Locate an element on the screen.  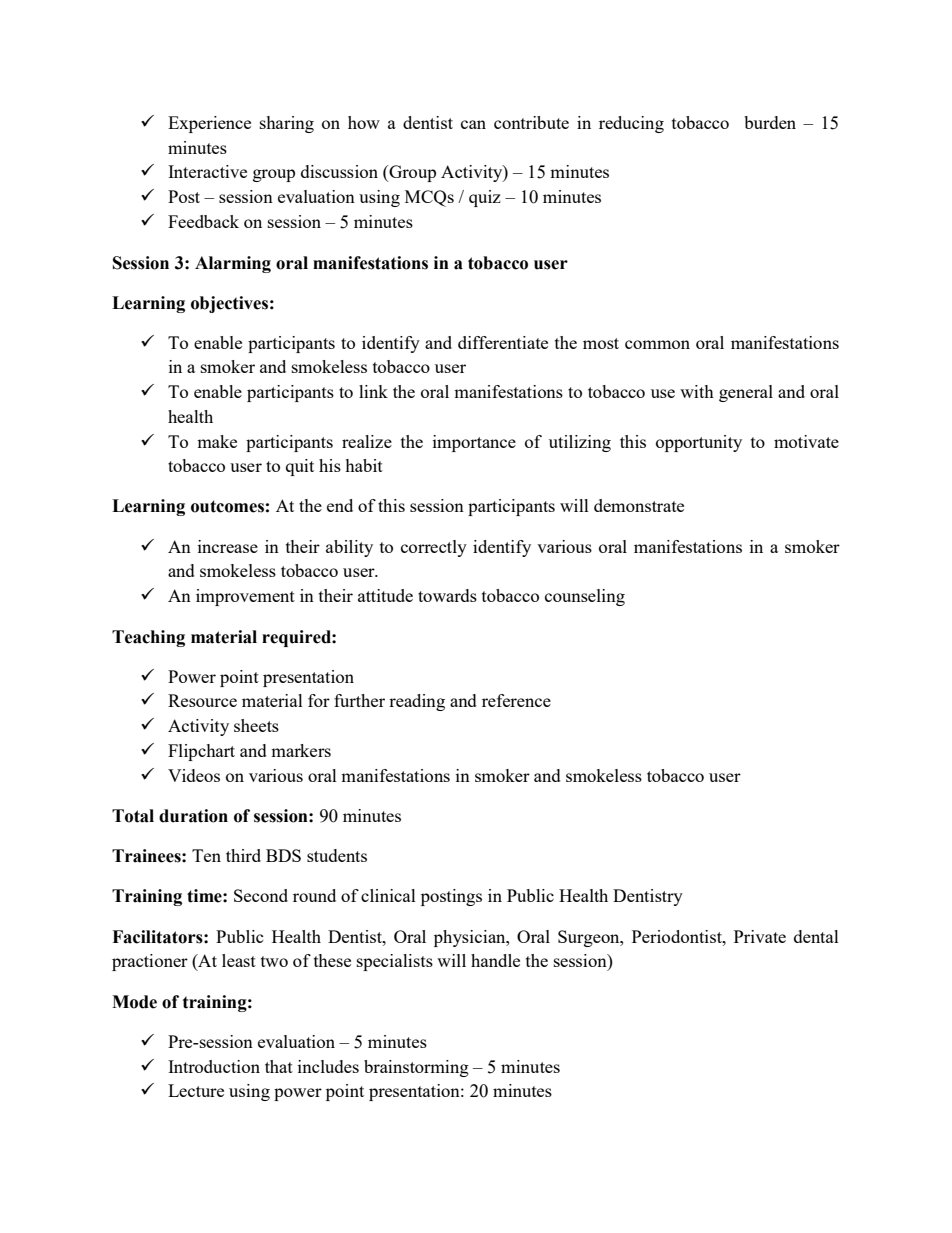
counseling is located at coordinates (585, 597).
